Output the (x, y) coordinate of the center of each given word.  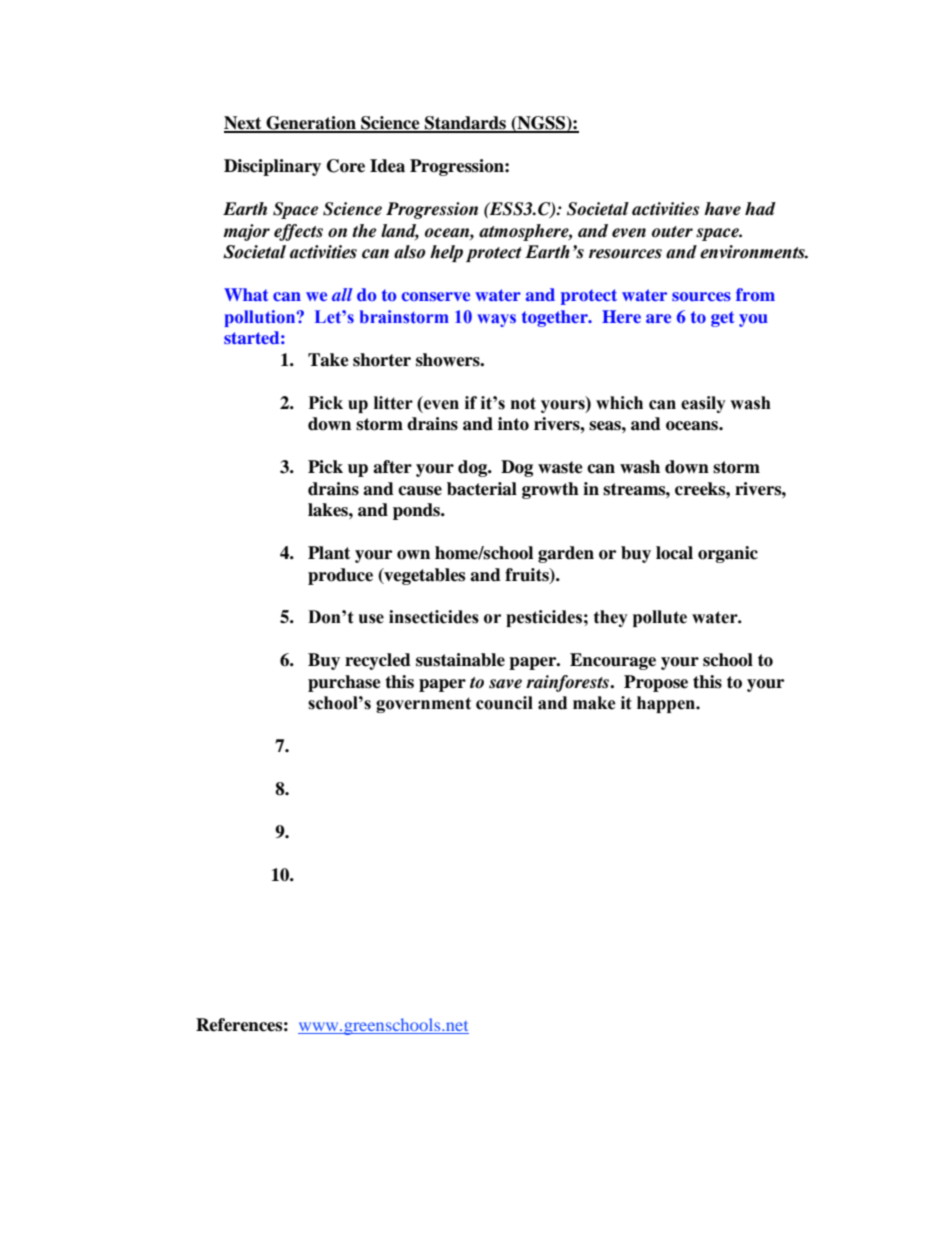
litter (393, 403)
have (722, 209)
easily (703, 404)
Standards (465, 124)
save (505, 684)
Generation (311, 124)
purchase (344, 683)
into (513, 424)
